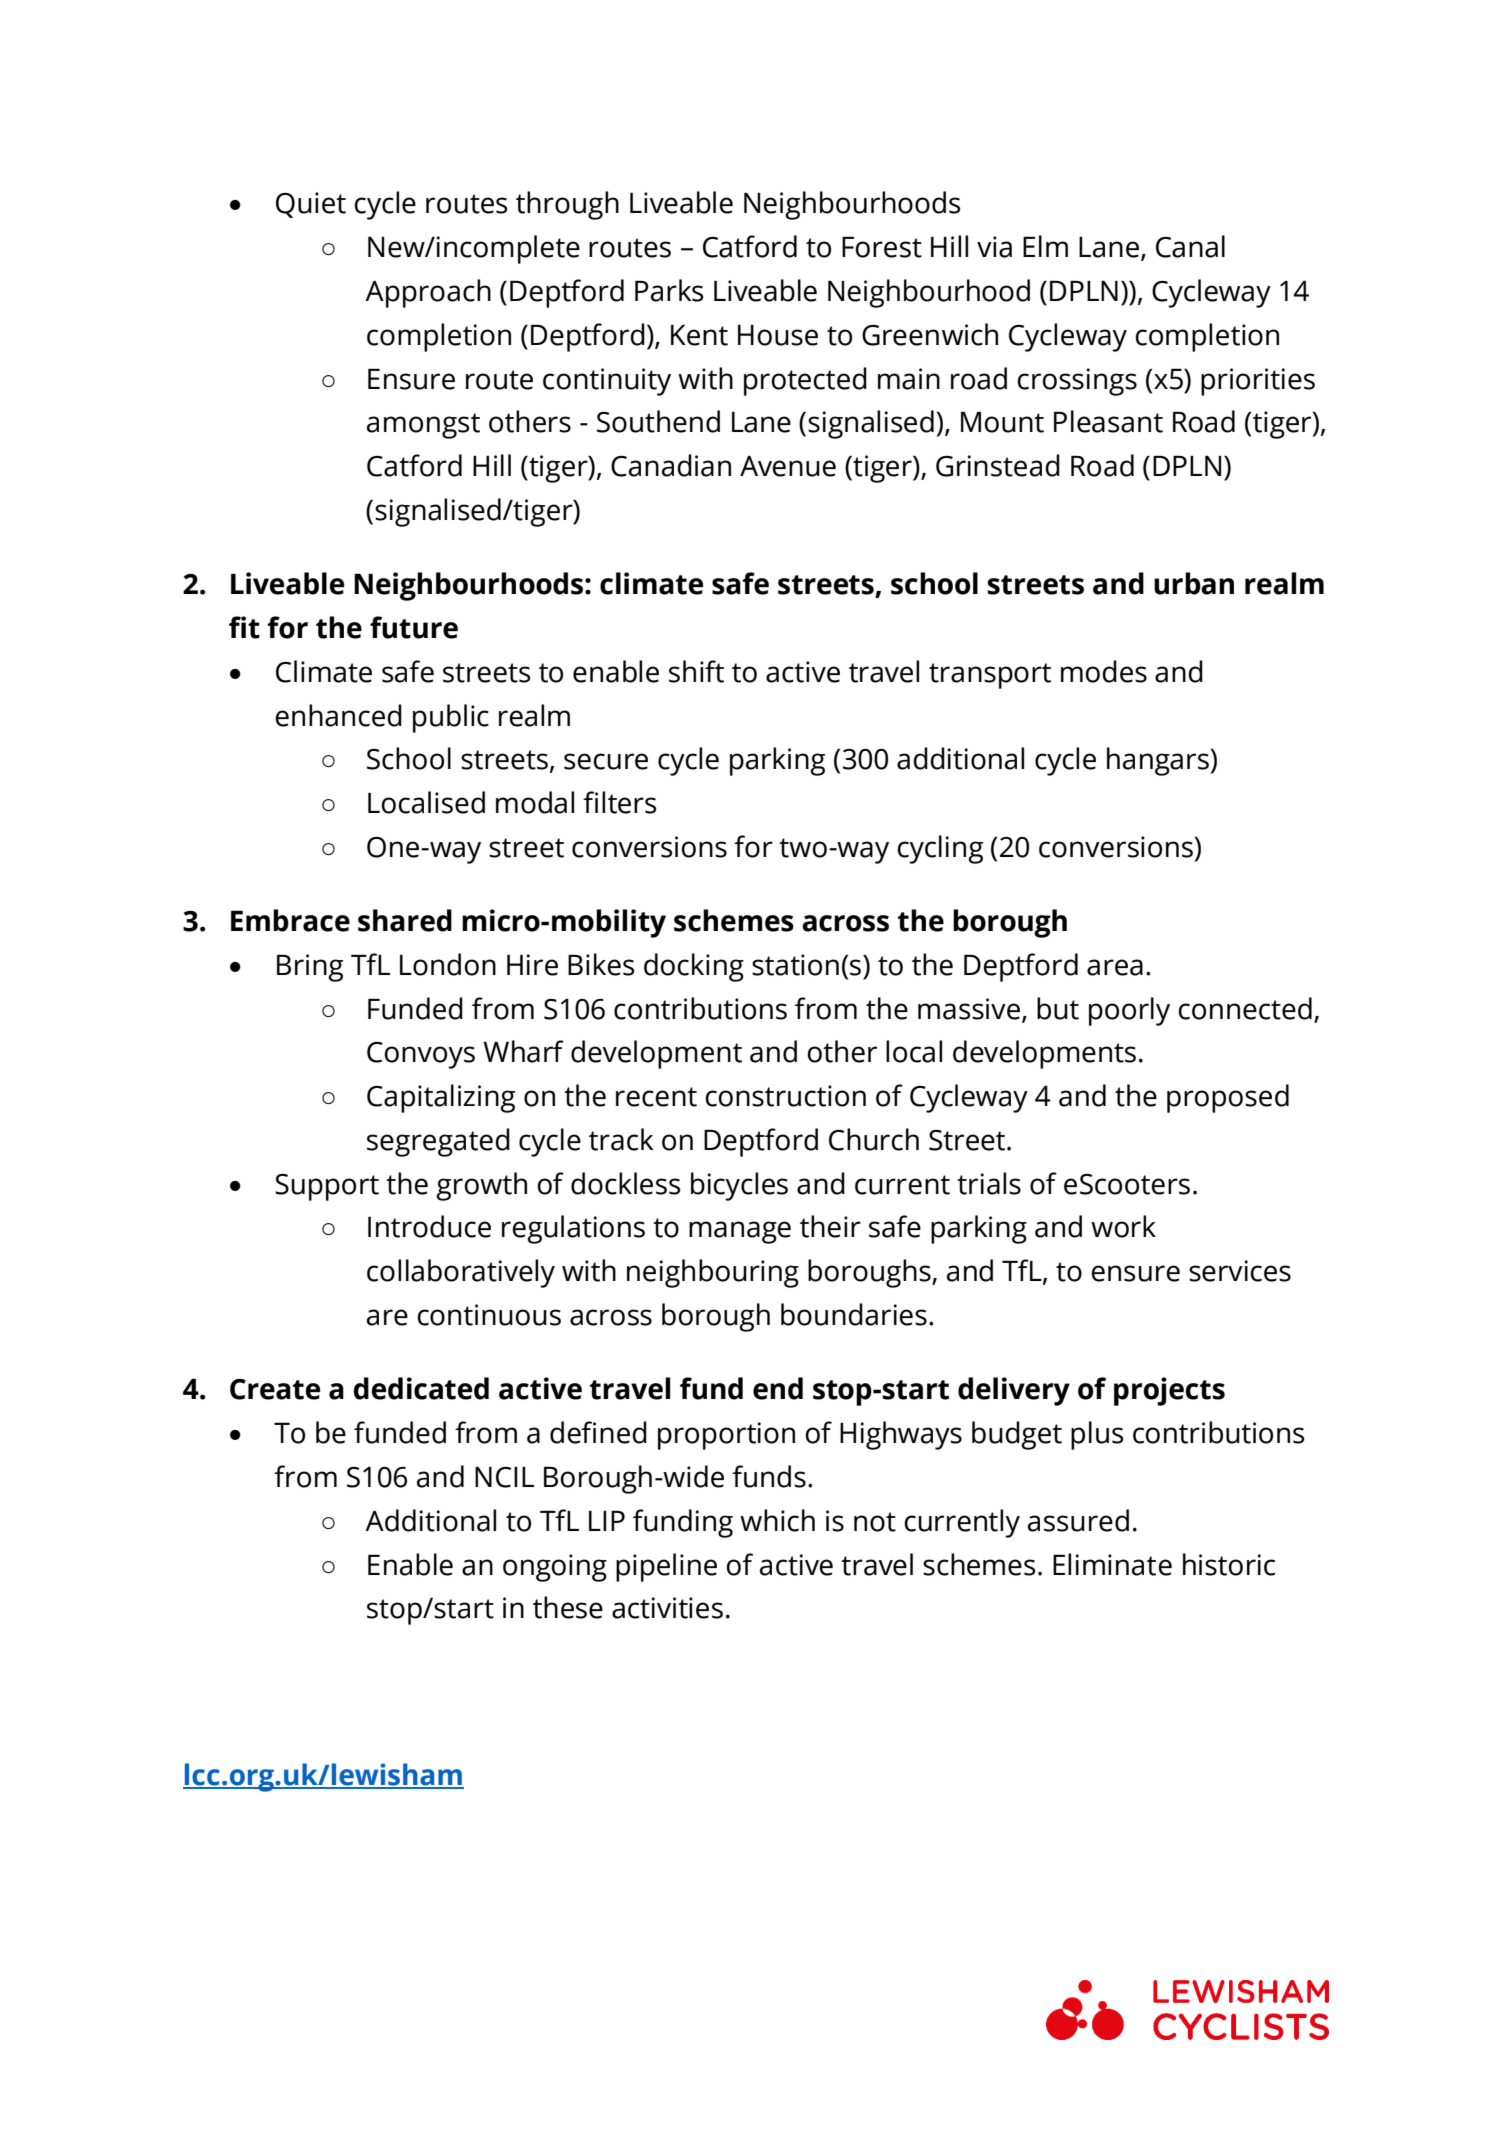 Image resolution: width=1512 pixels, height=2139 pixels. Describe the element at coordinates (777, 1520) in the page. I see `which` at that location.
